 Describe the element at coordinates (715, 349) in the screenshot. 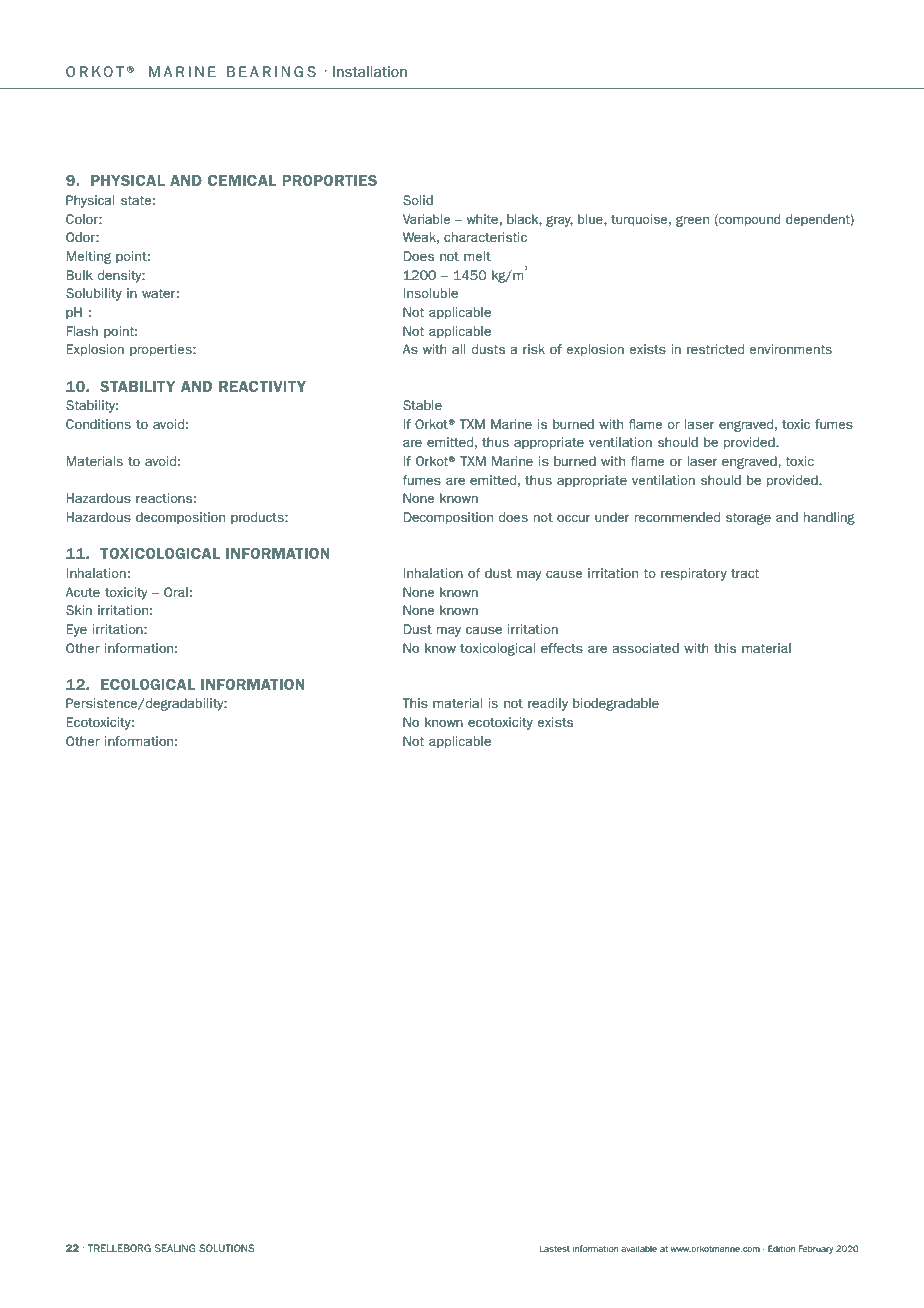

I see `restricted` at that location.
